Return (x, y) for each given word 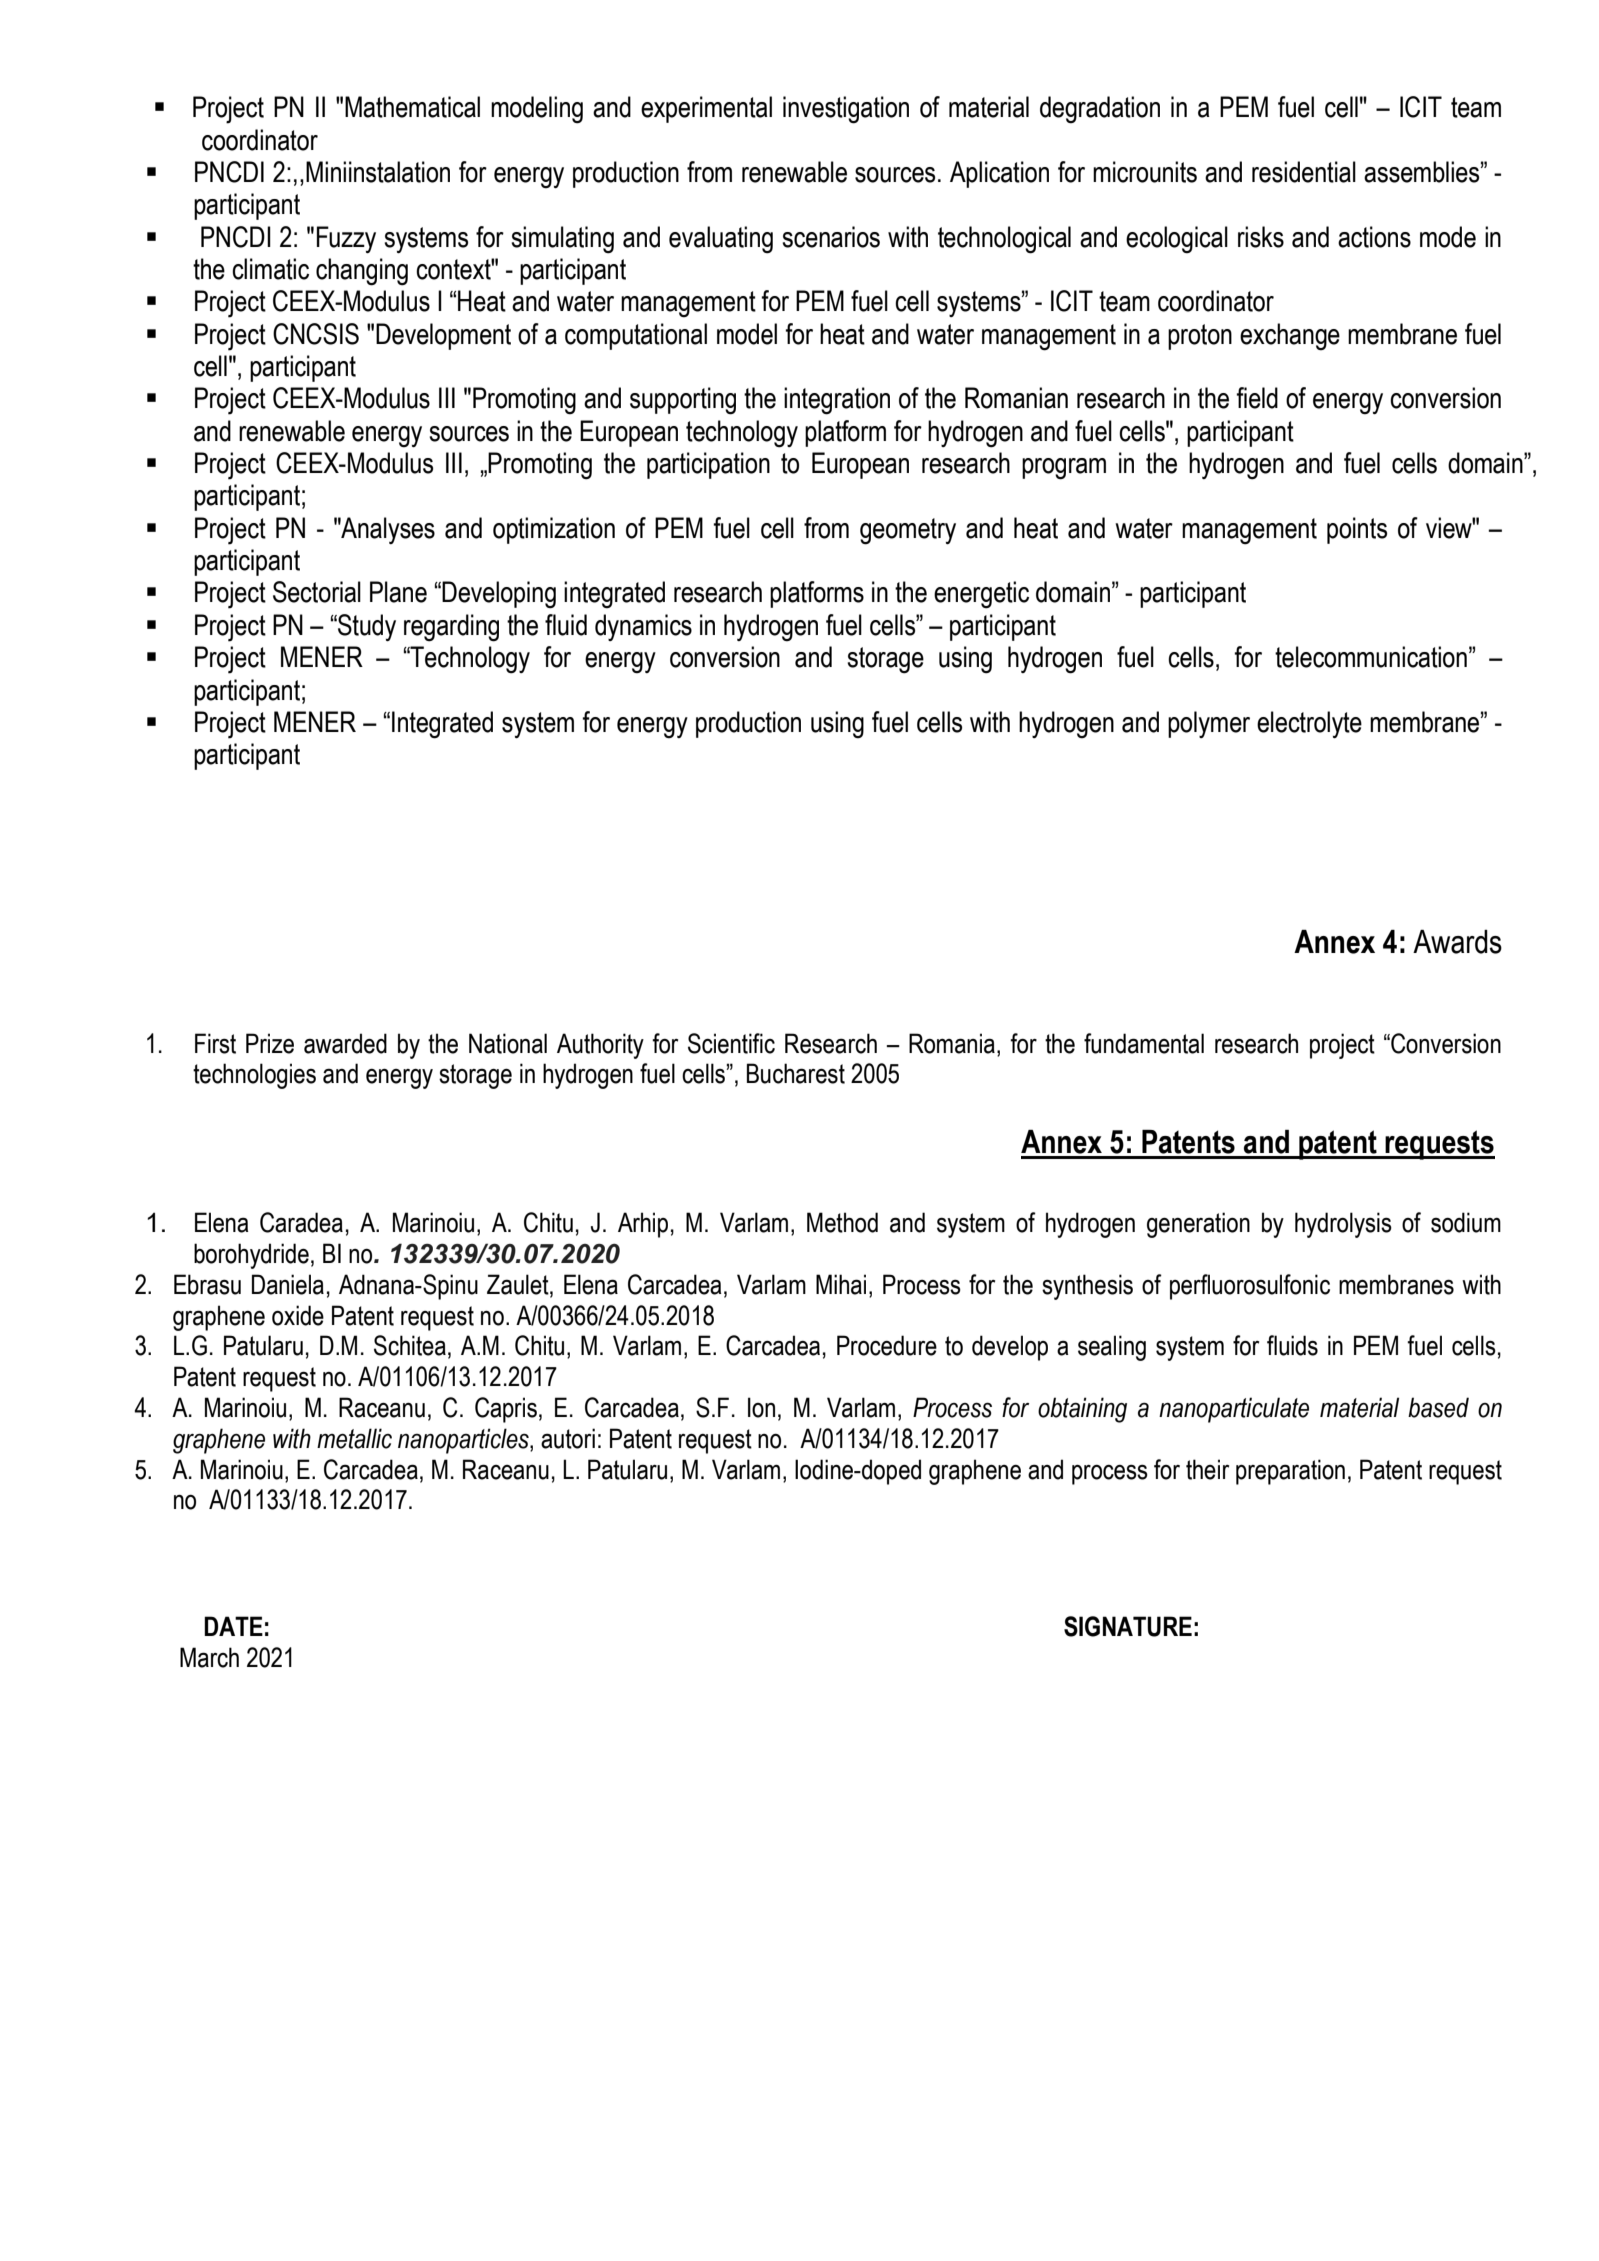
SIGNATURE (1128, 1626)
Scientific (731, 1043)
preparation (1290, 1472)
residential (1304, 172)
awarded (345, 1043)
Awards (1457, 942)
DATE (233, 1626)
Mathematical (412, 107)
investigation (846, 110)
